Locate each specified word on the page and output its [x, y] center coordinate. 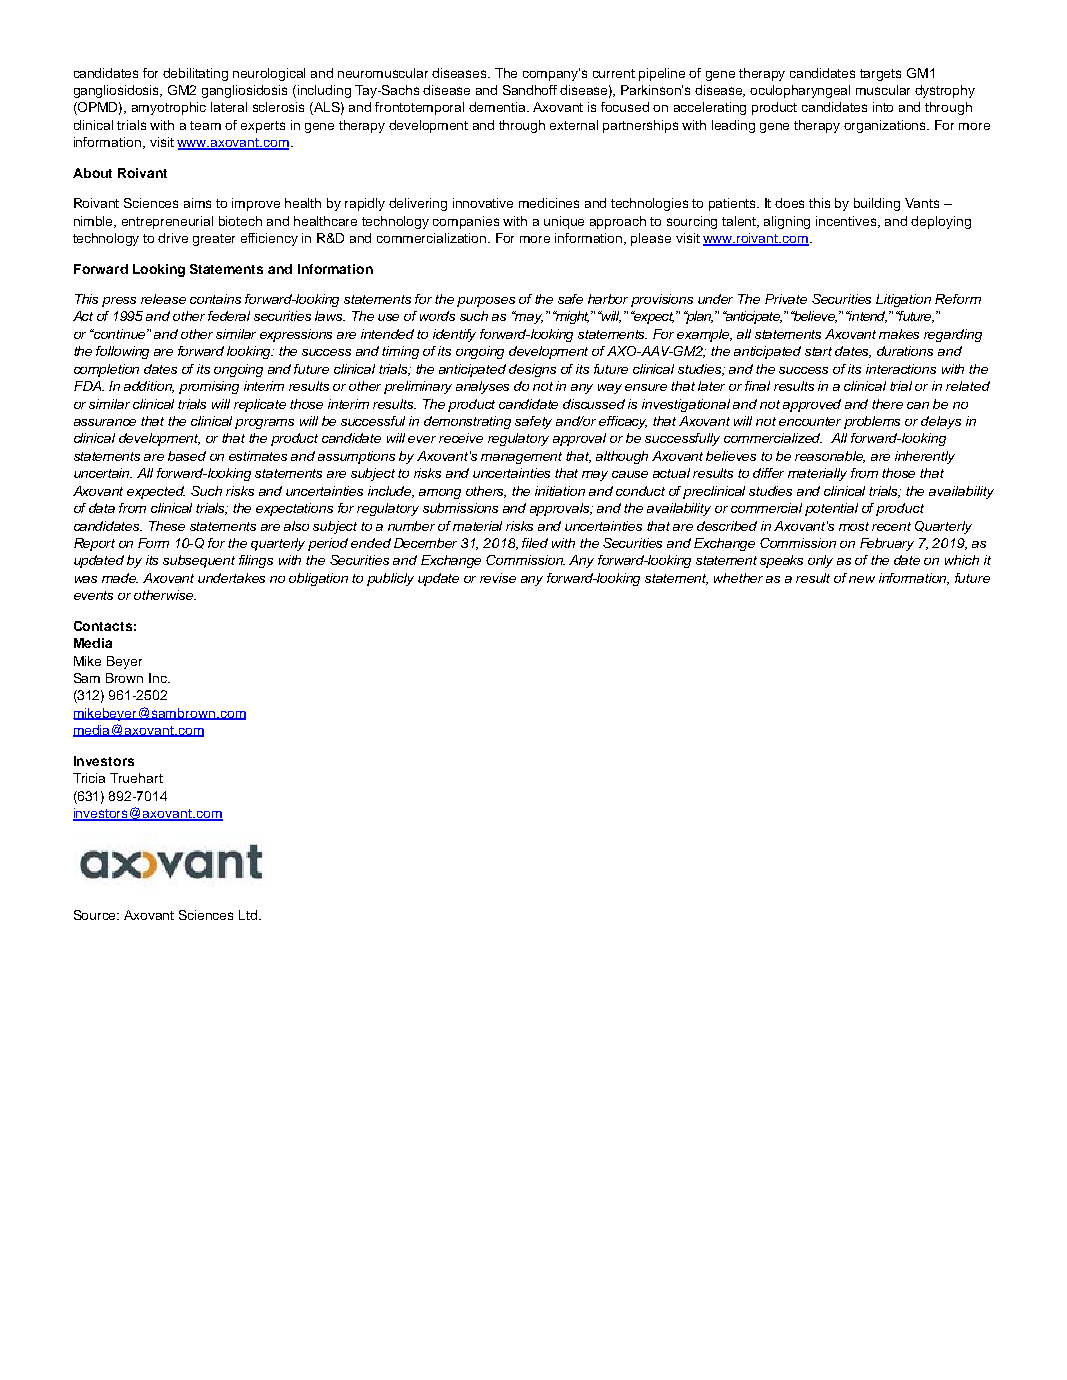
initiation [560, 491]
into [883, 107]
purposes [486, 302]
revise [498, 578]
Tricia [89, 778]
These [167, 526]
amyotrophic [169, 108]
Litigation [903, 300]
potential [831, 509]
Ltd [249, 915]
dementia [499, 107]
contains [215, 299]
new [862, 579]
